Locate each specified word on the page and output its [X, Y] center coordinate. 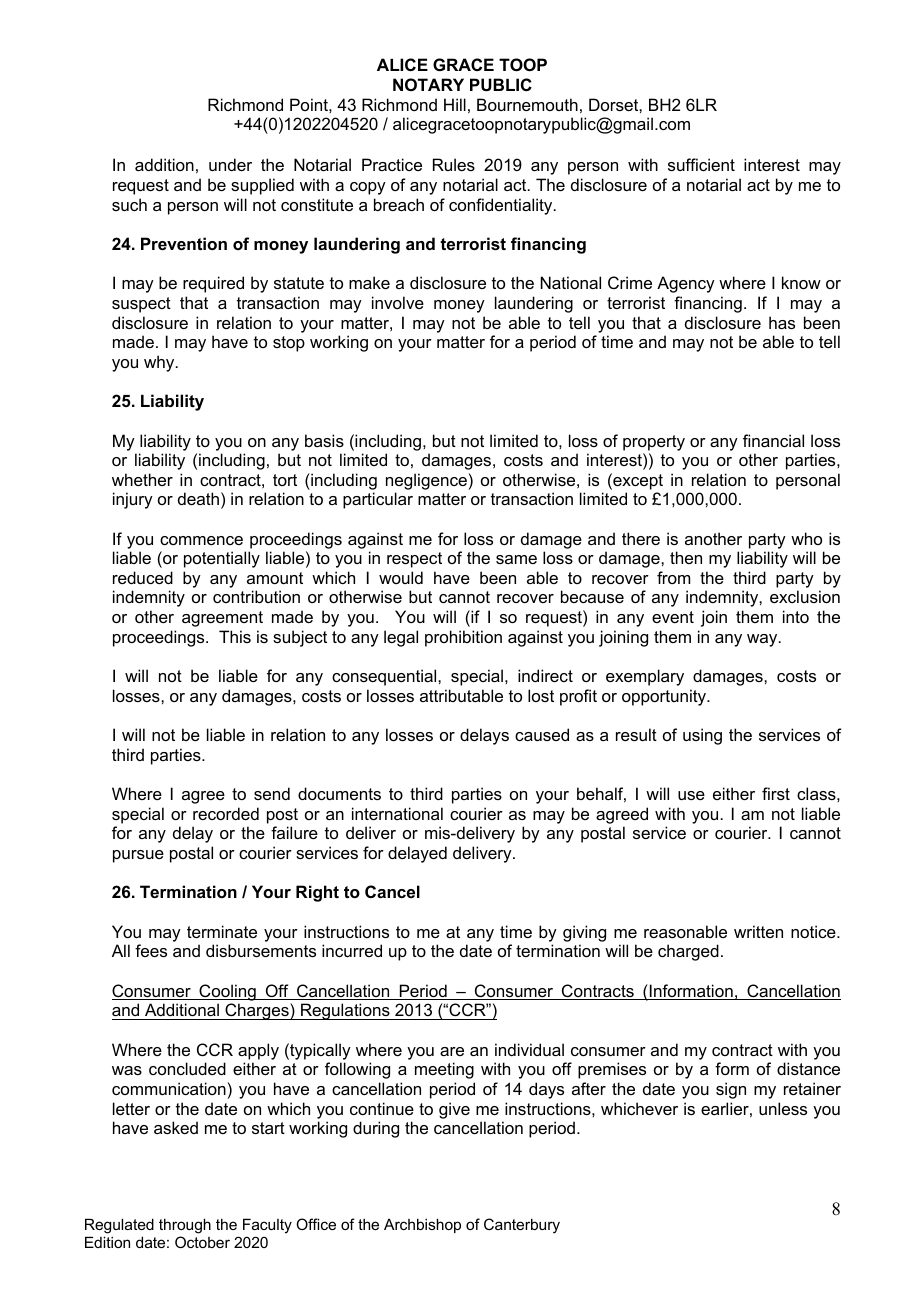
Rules [454, 164]
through [185, 1226]
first [776, 793]
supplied [262, 186]
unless [783, 1108]
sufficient [701, 164]
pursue [138, 856]
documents [339, 793]
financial [773, 440]
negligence [426, 481]
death [198, 498]
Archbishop [422, 1225]
